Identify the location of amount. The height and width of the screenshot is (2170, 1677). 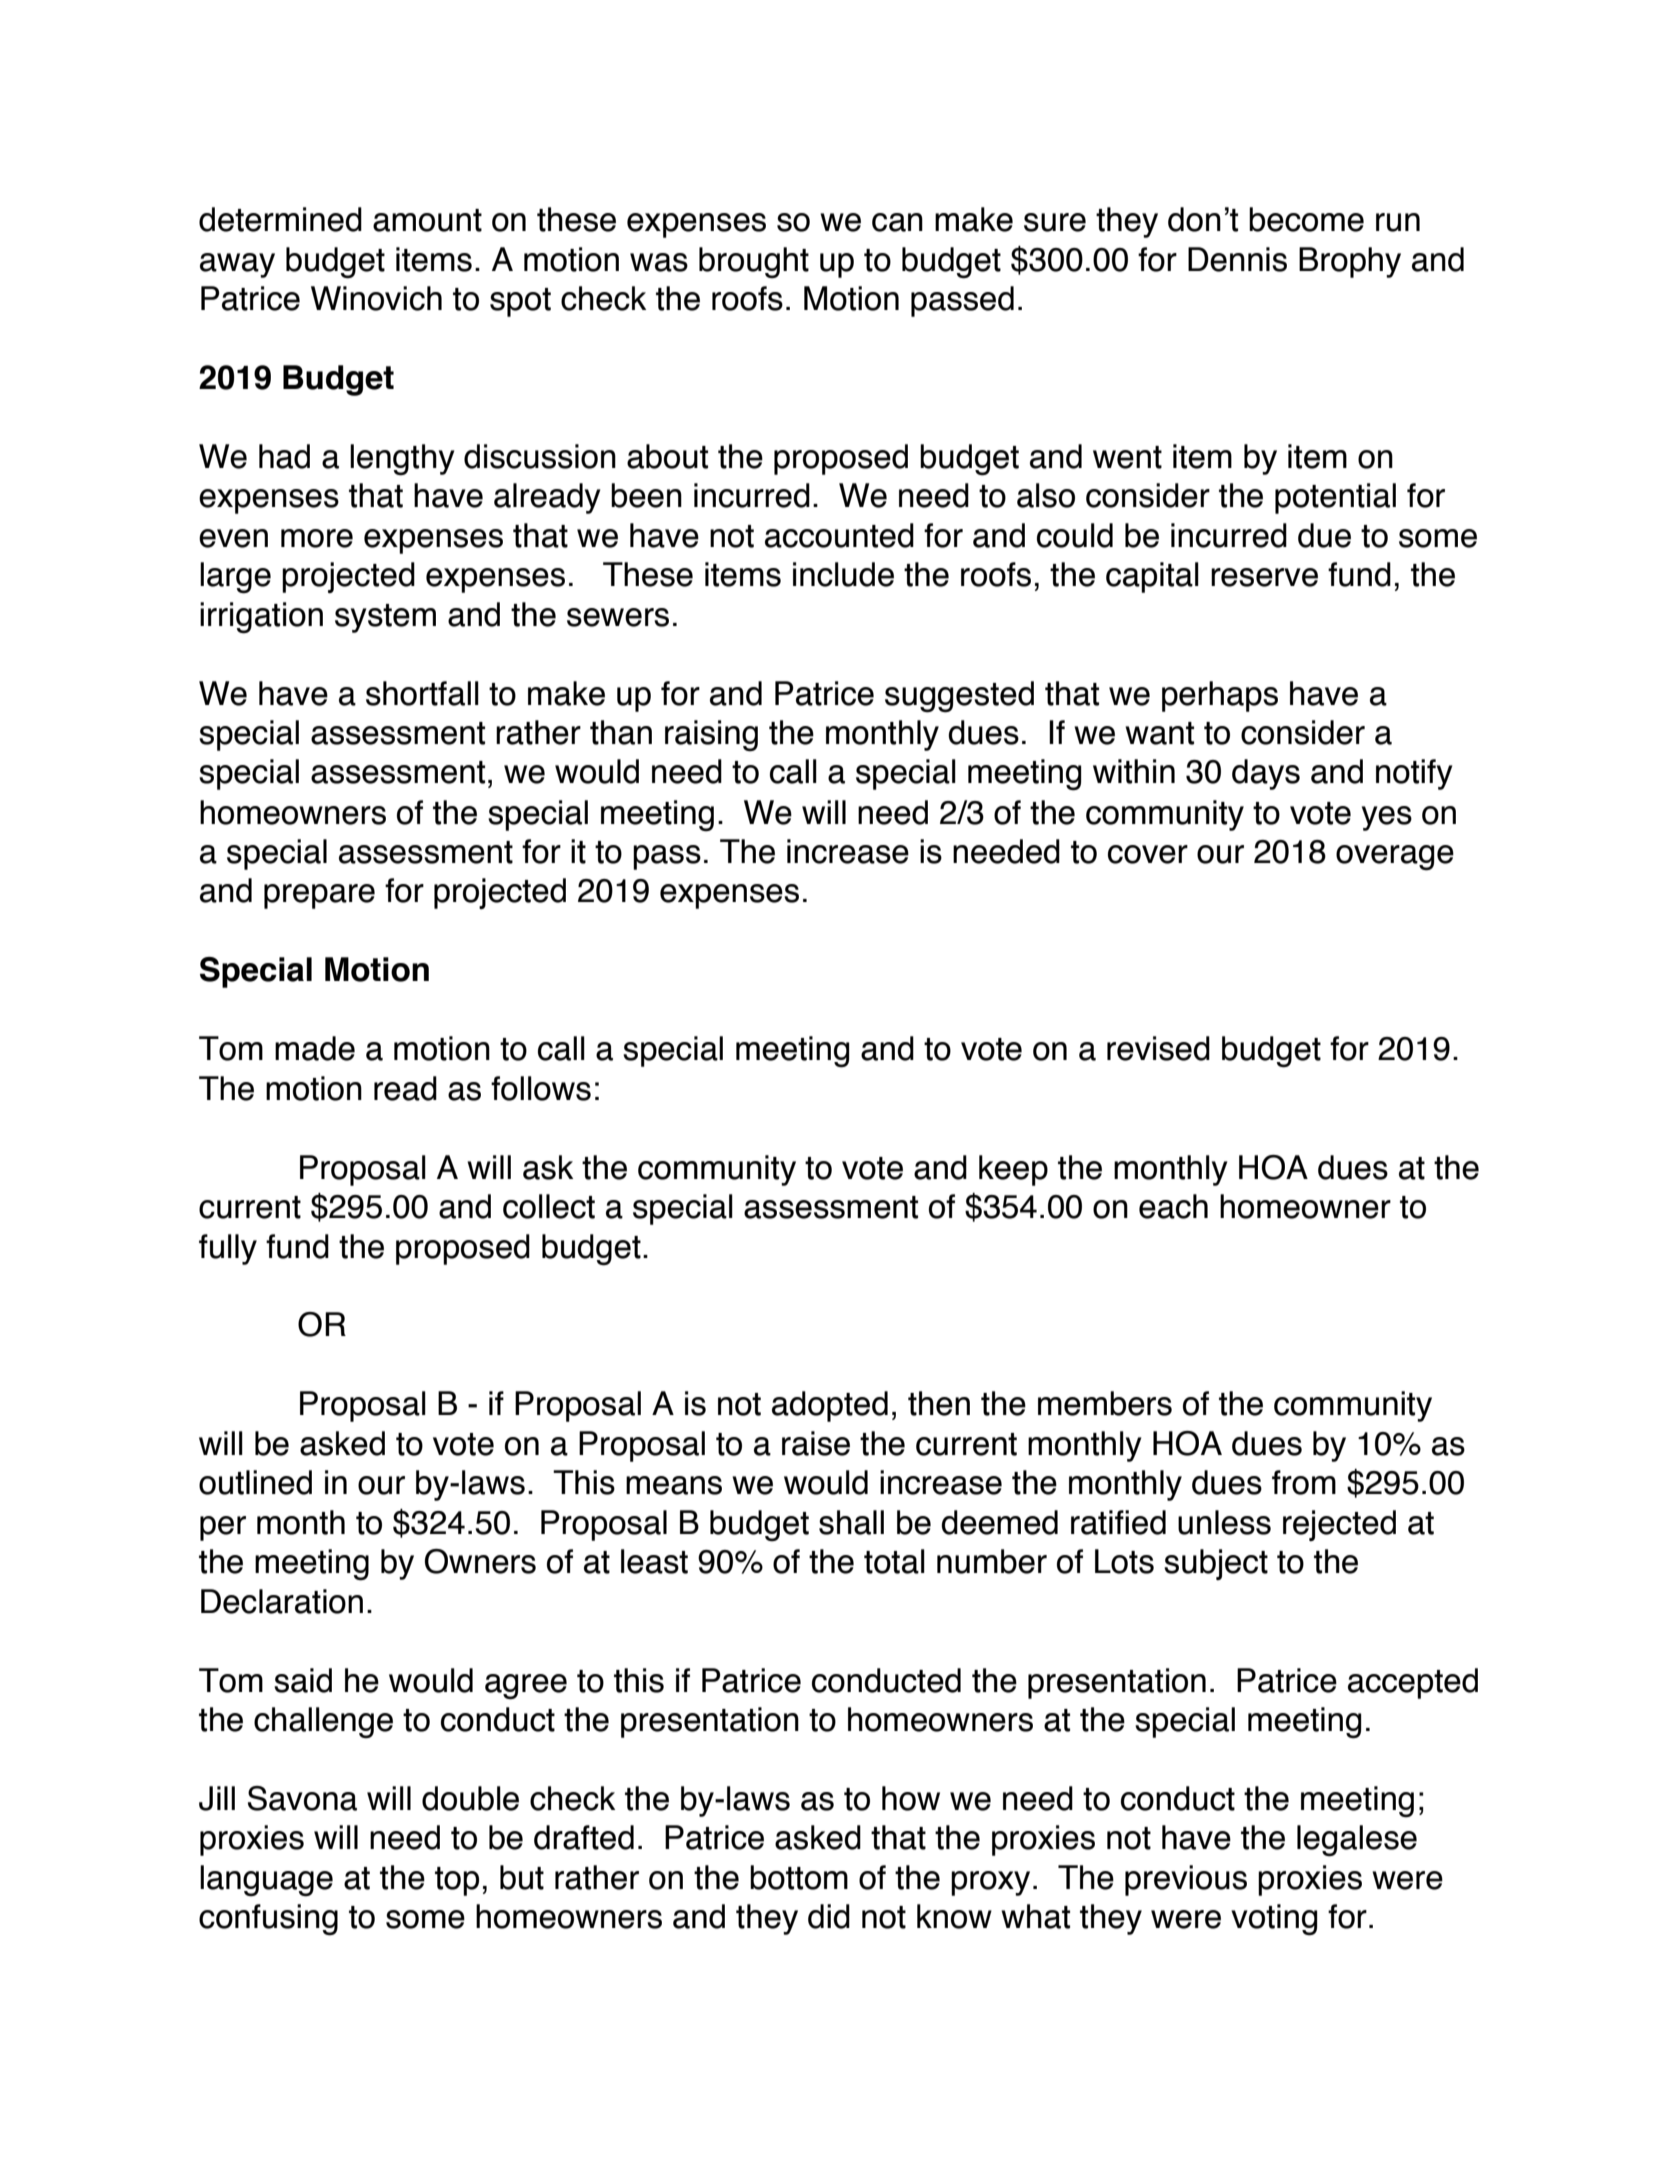
(427, 220).
